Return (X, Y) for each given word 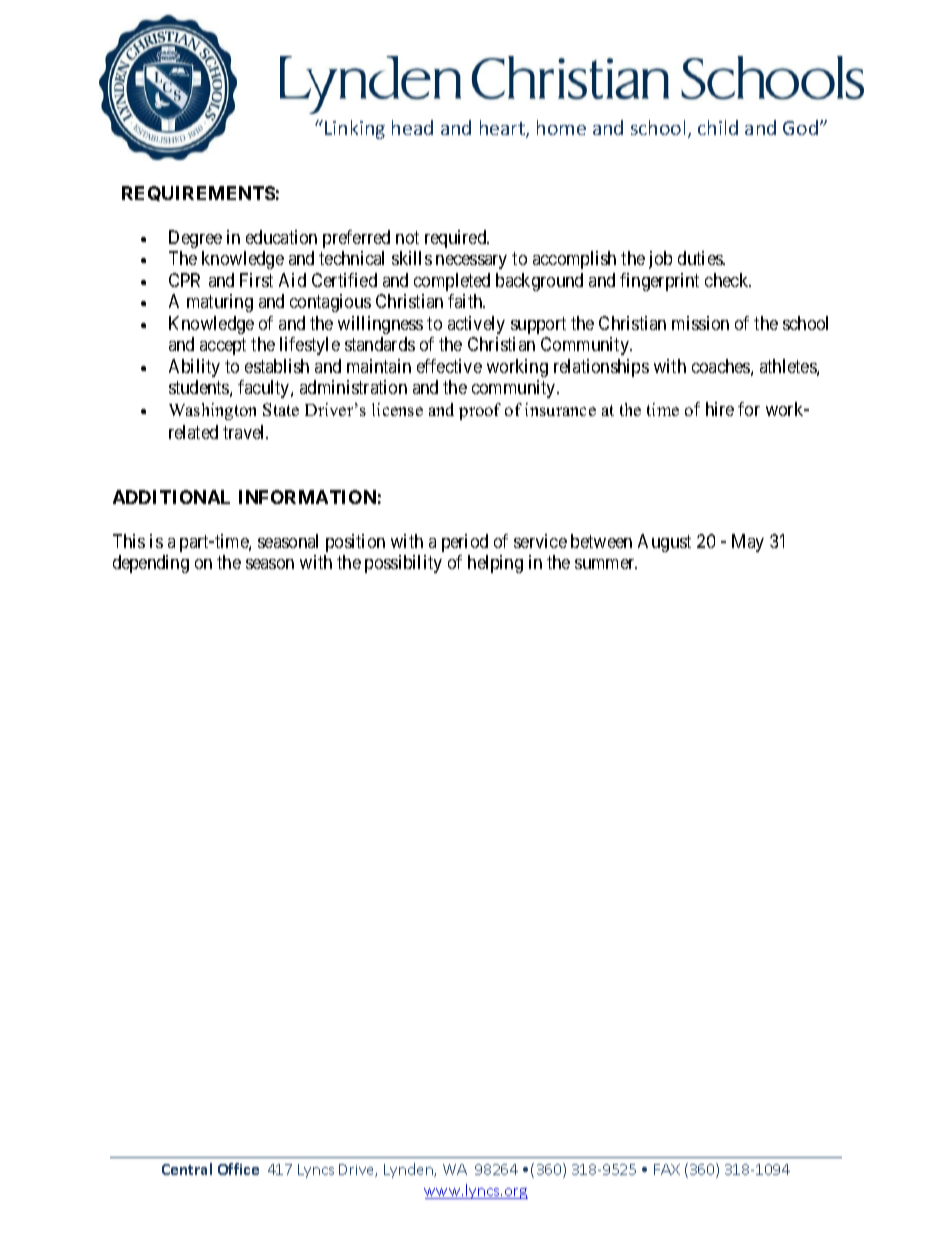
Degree (195, 239)
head (412, 127)
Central (187, 1169)
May (748, 543)
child (718, 127)
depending (151, 564)
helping (495, 564)
